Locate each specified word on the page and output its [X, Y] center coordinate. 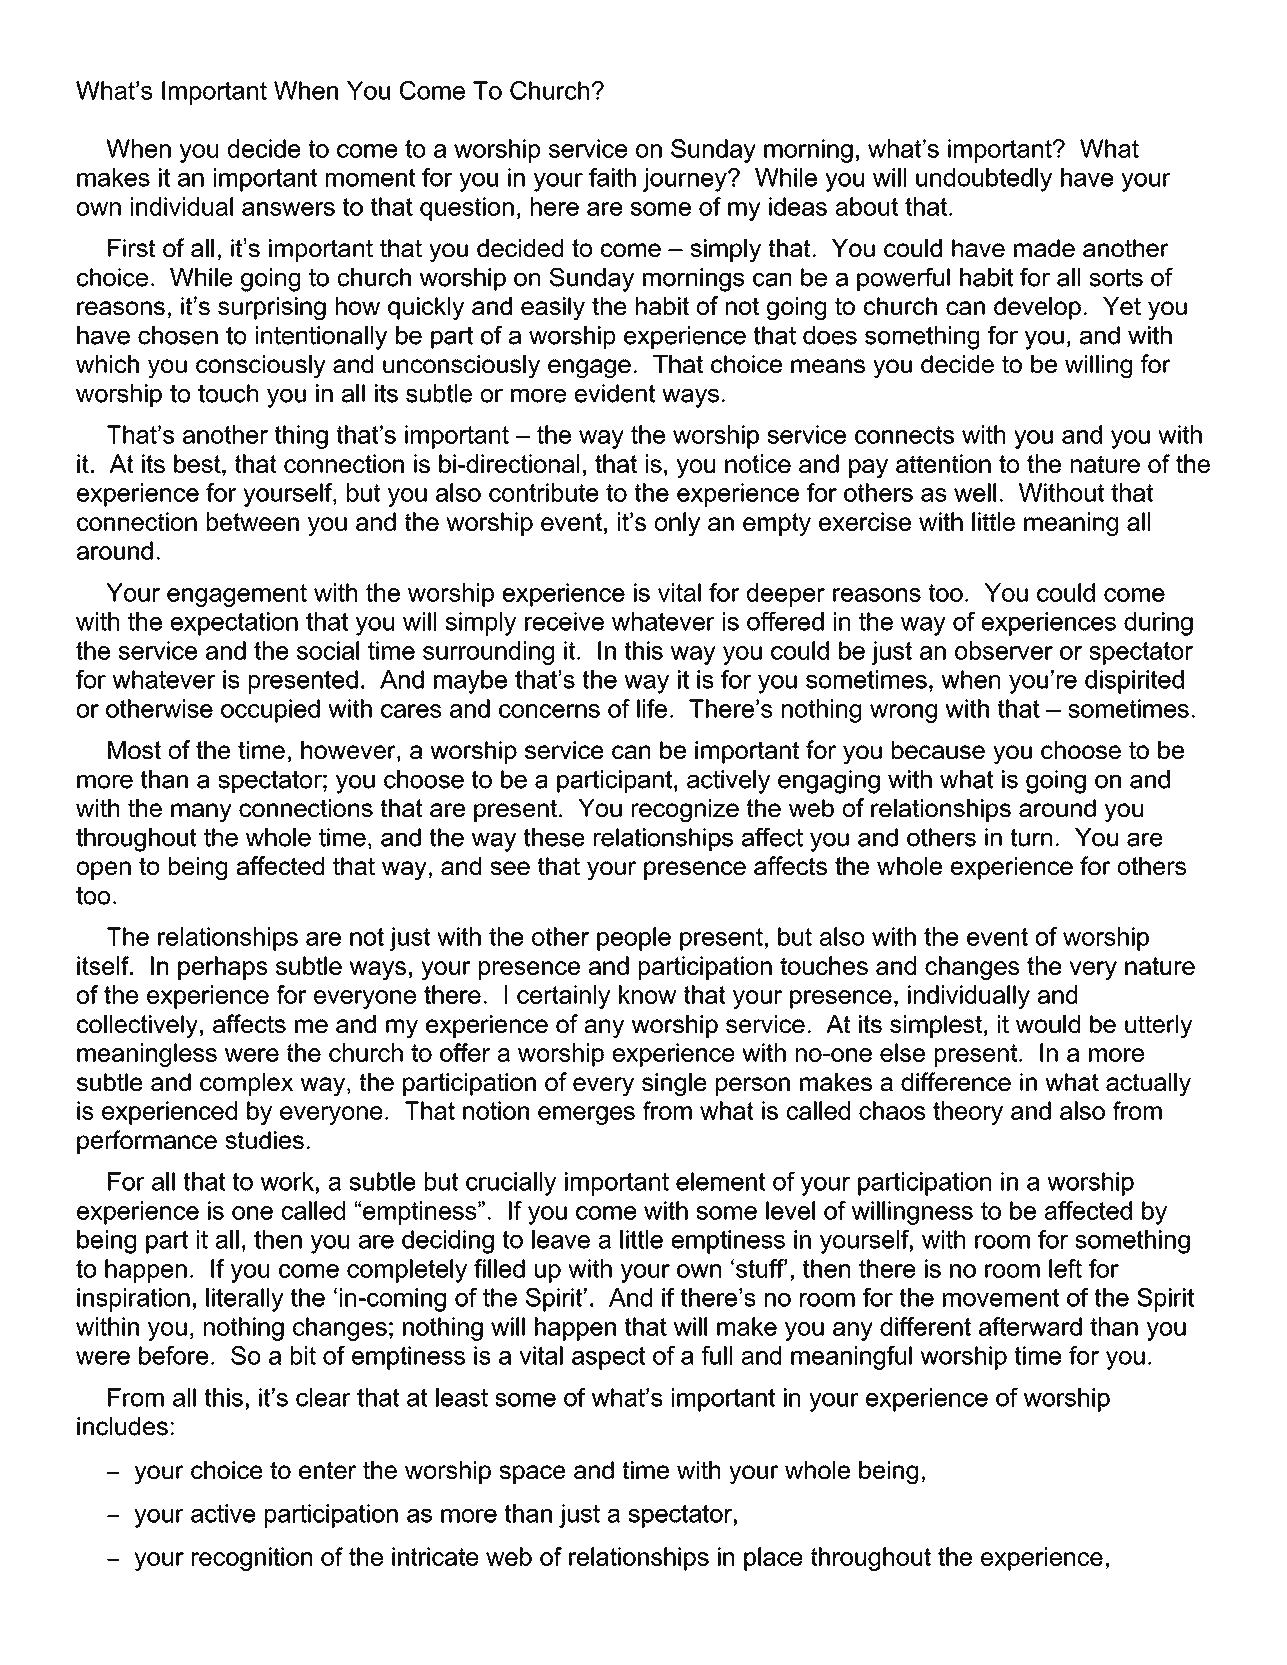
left [1065, 1268]
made [1044, 248]
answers [288, 209]
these [554, 837]
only [677, 524]
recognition [252, 1559]
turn [1031, 837]
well [975, 492]
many [201, 812]
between [253, 521]
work [287, 1181]
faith [612, 177]
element [721, 1181]
